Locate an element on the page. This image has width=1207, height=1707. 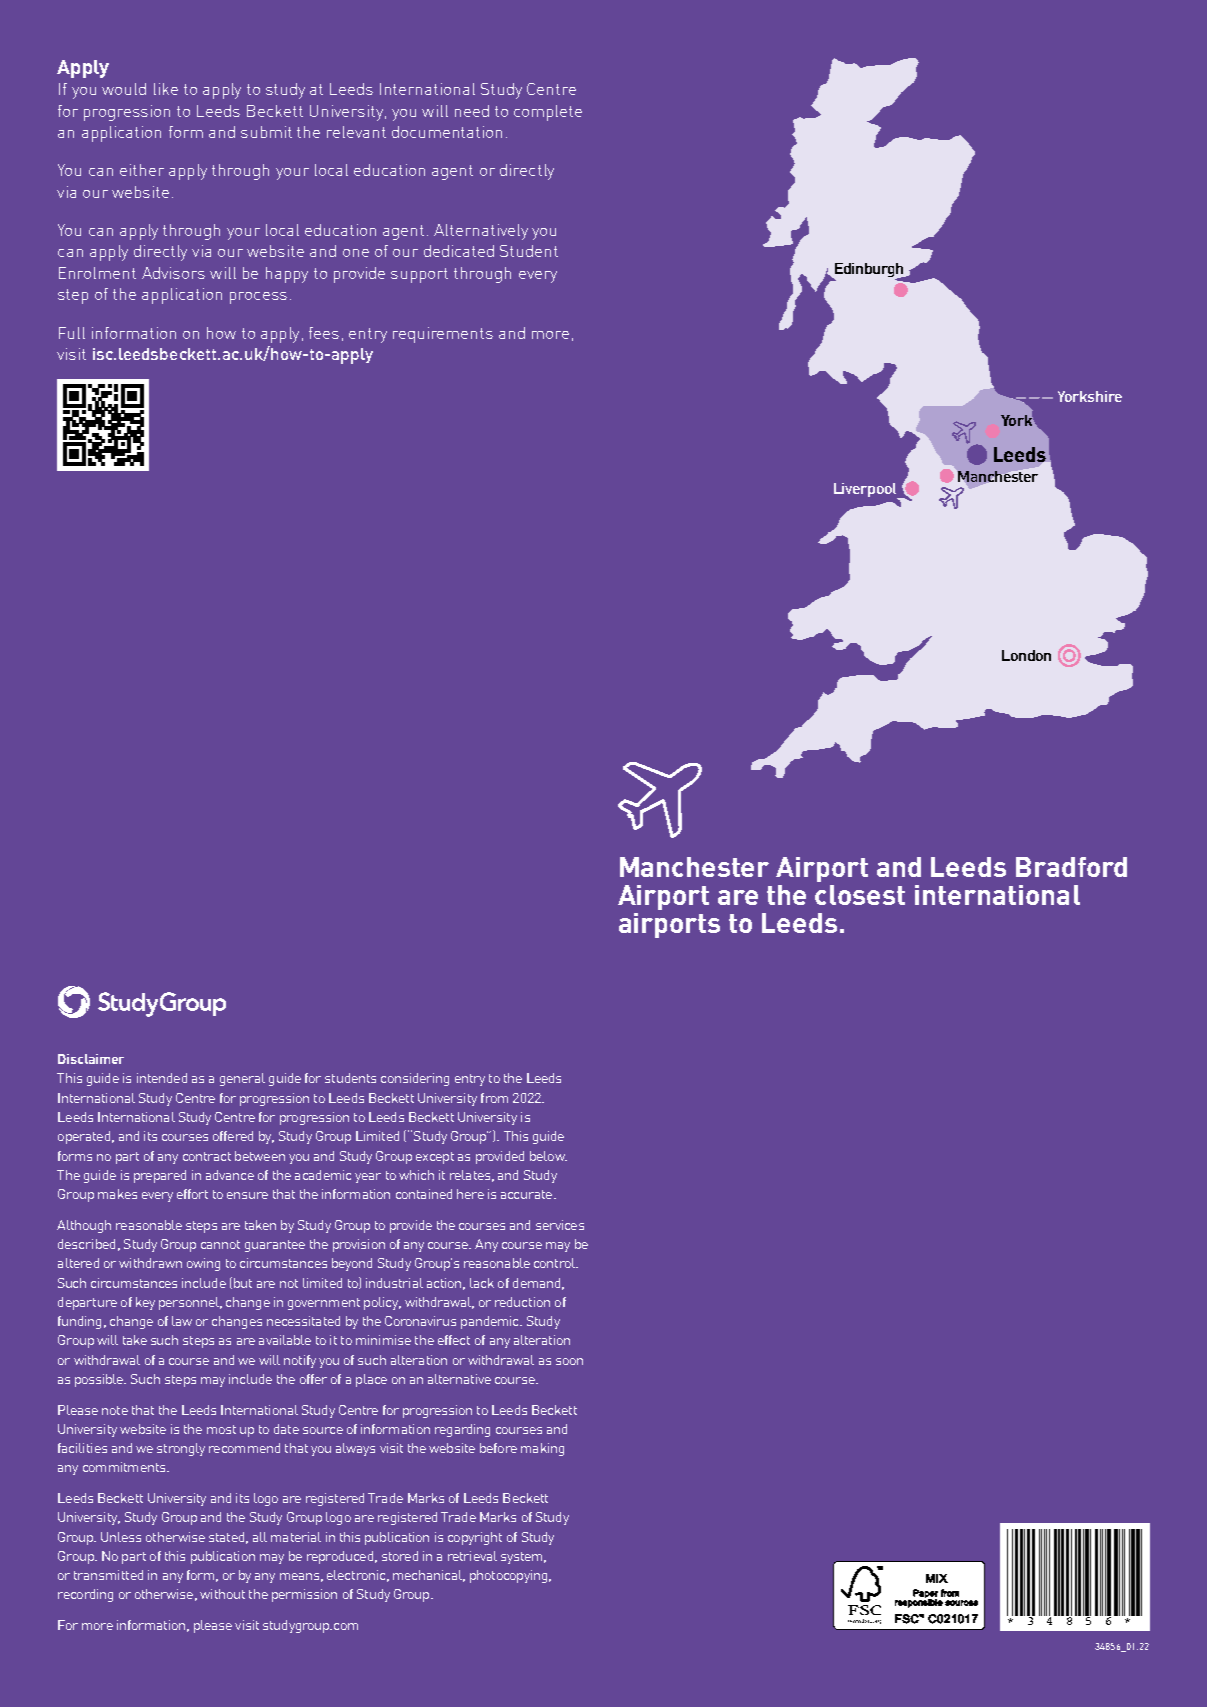
Edinburgh is located at coordinates (869, 271).
